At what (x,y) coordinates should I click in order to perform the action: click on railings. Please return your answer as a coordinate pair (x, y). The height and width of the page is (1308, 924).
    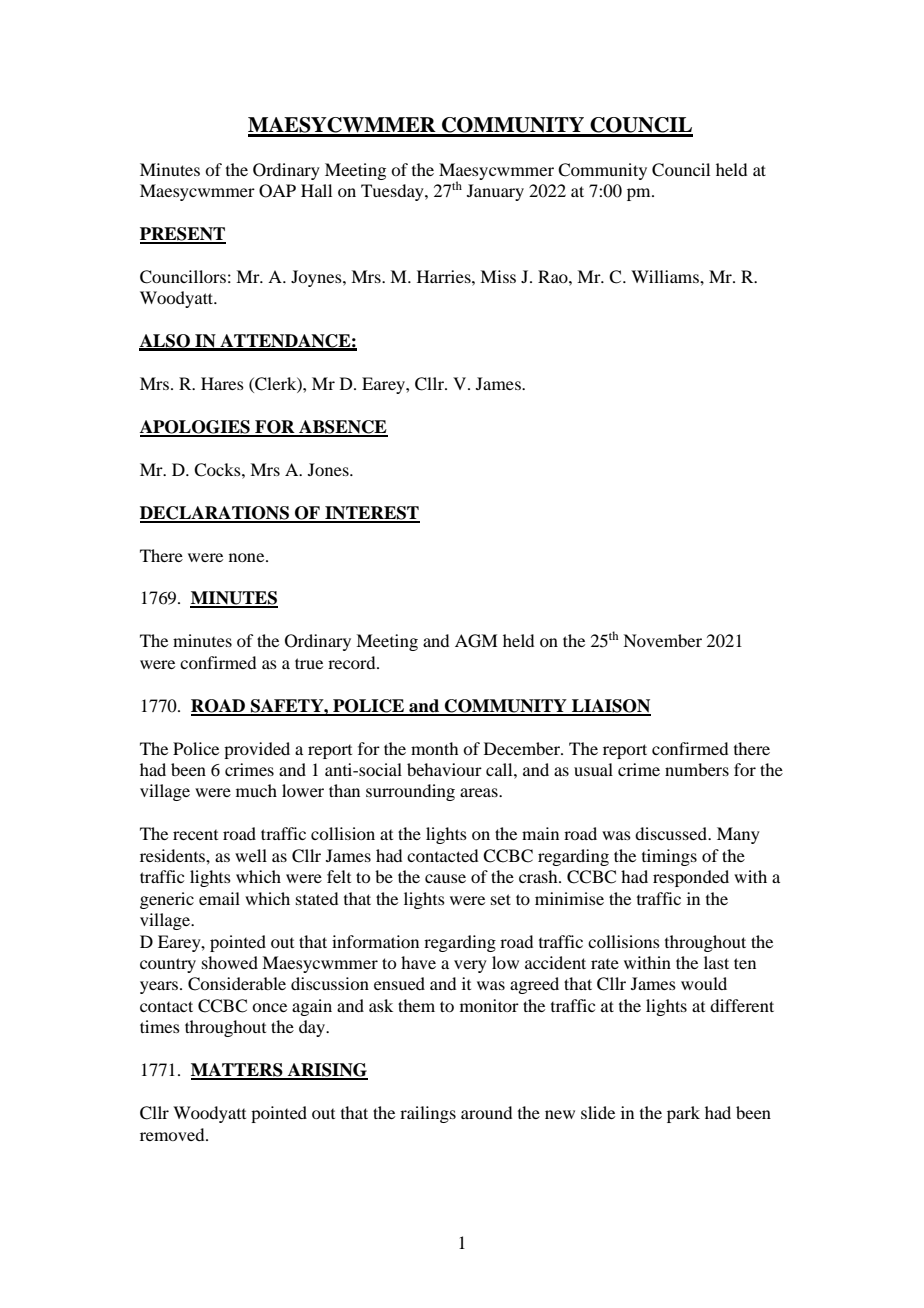
    Looking at the image, I should click on (428, 1114).
